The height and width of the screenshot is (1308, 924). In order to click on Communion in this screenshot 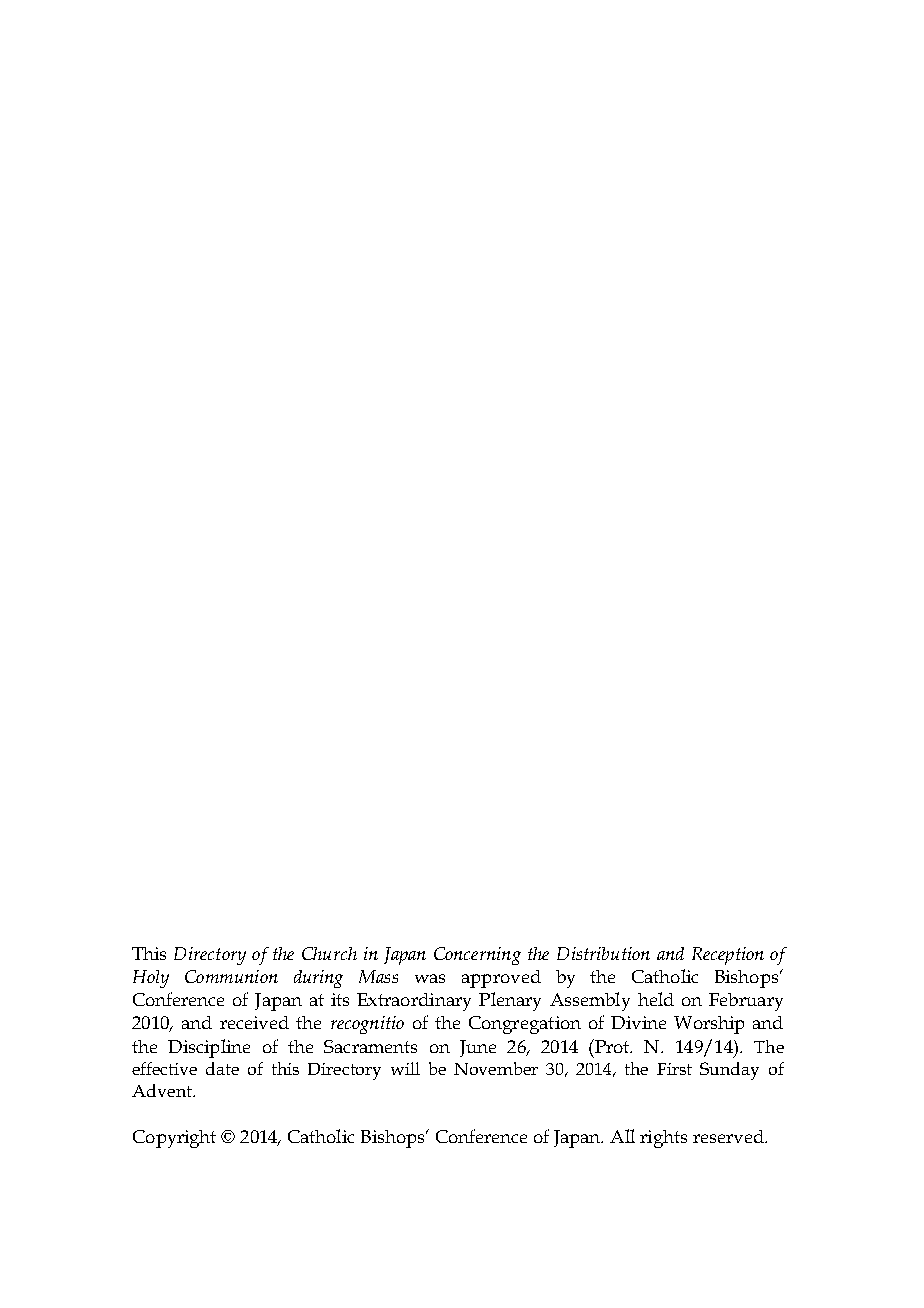, I will do `click(231, 976)`.
